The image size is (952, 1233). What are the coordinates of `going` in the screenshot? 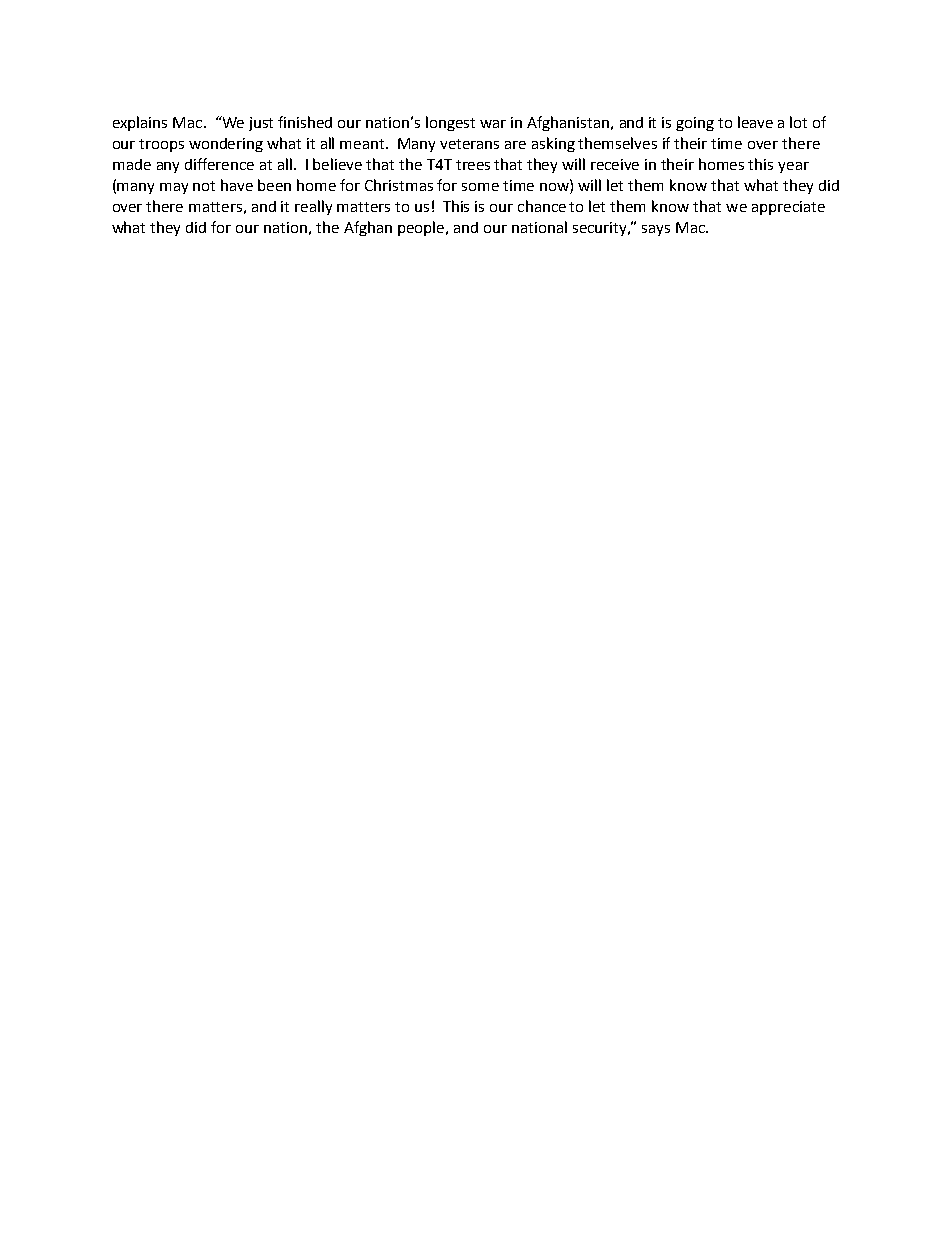 It's located at (695, 124).
